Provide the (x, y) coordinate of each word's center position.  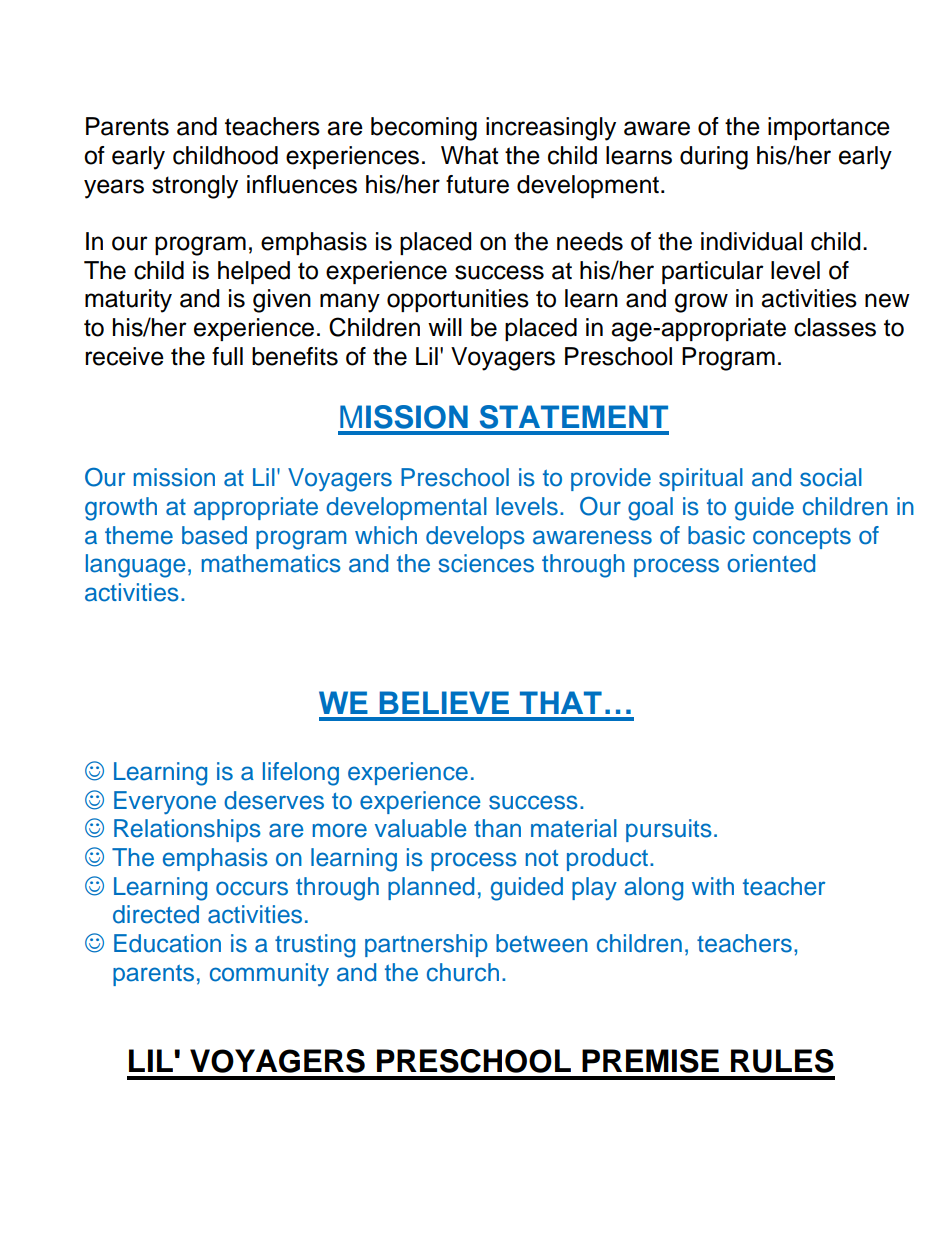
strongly (195, 187)
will (445, 327)
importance (829, 128)
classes (835, 327)
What (469, 155)
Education (167, 943)
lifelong (301, 774)
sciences (486, 563)
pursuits (669, 830)
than (497, 828)
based (214, 535)
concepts (802, 538)
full (227, 356)
